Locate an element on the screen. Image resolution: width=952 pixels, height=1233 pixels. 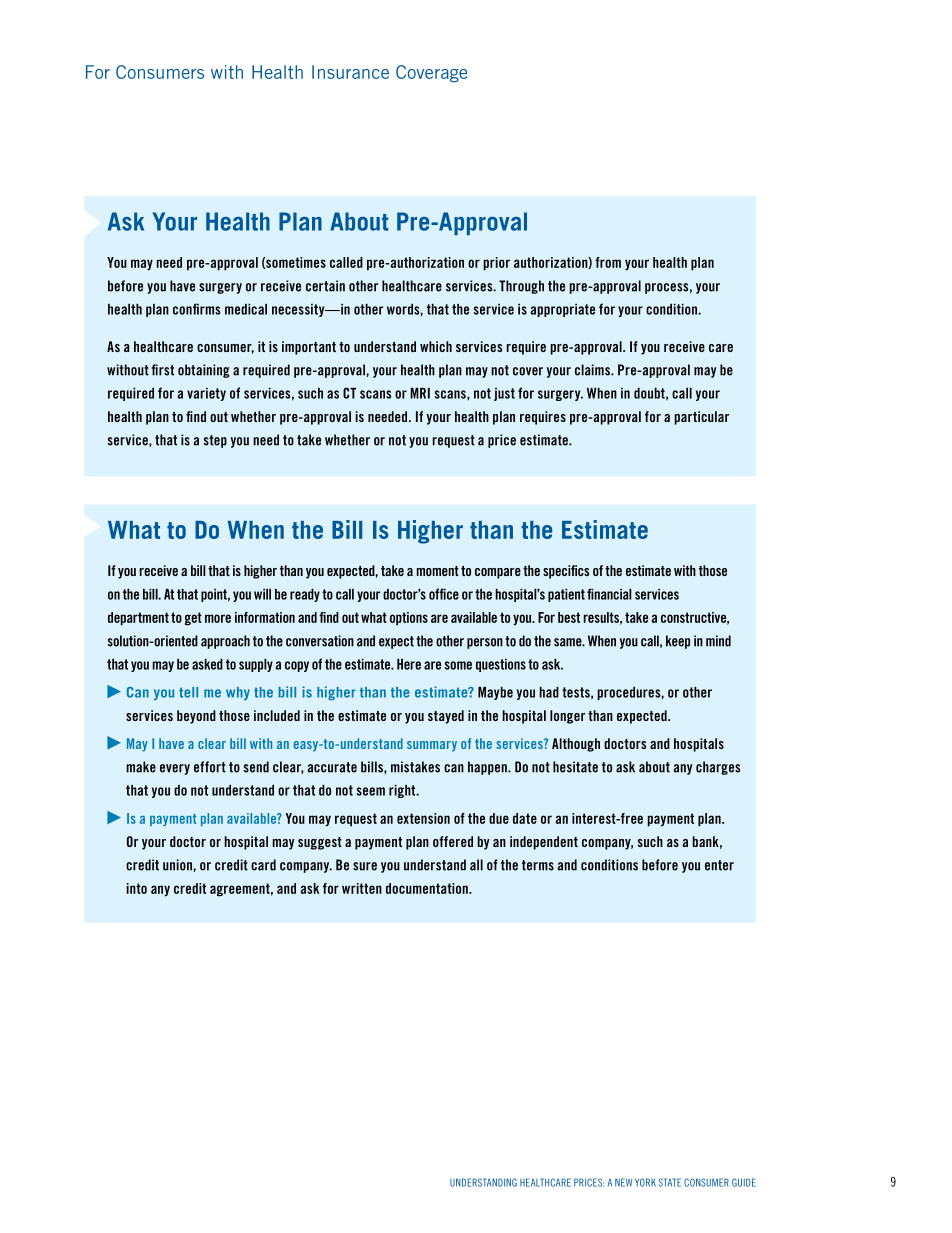
from is located at coordinates (608, 262).
